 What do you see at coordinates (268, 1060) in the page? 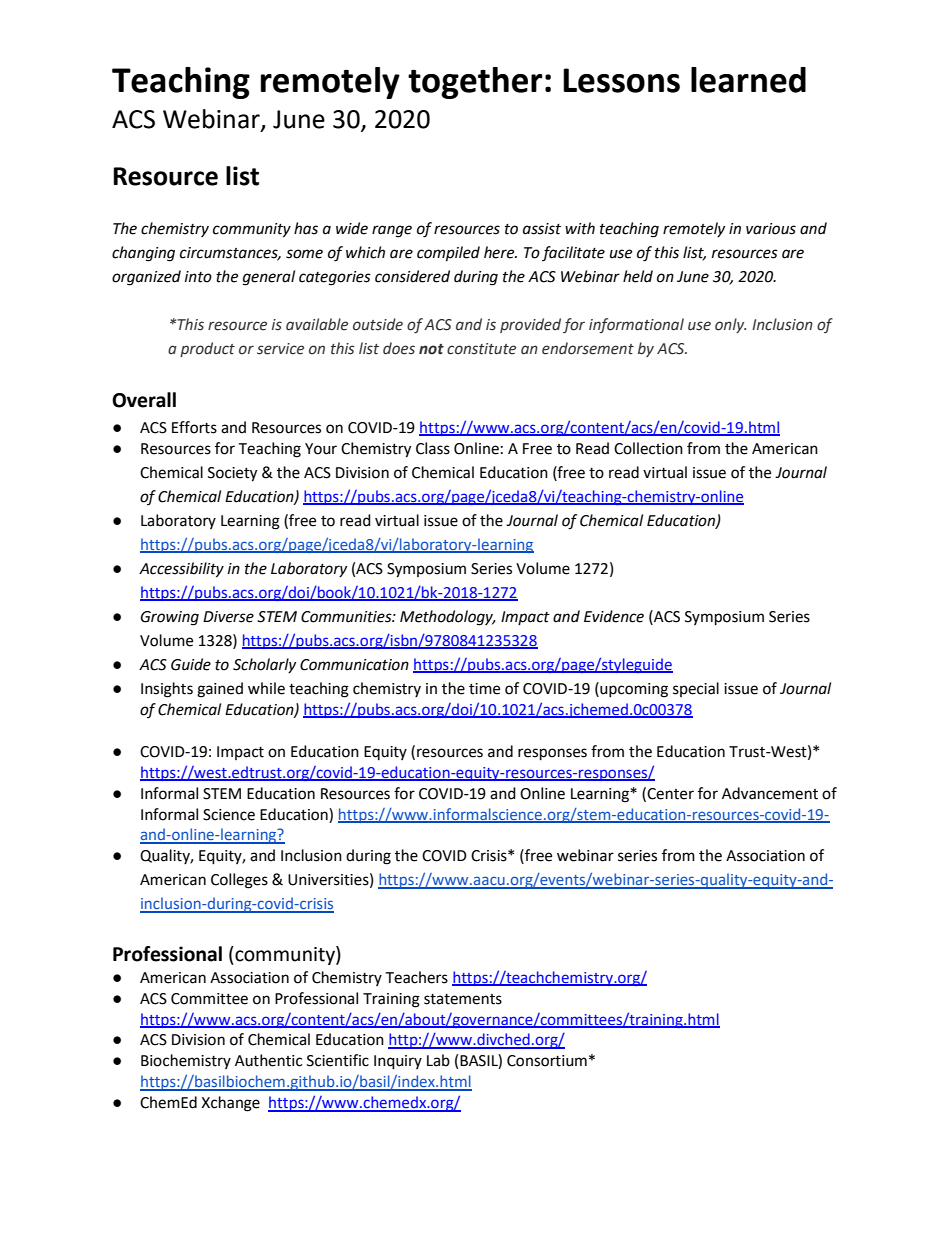
I see `Authentic` at bounding box center [268, 1060].
